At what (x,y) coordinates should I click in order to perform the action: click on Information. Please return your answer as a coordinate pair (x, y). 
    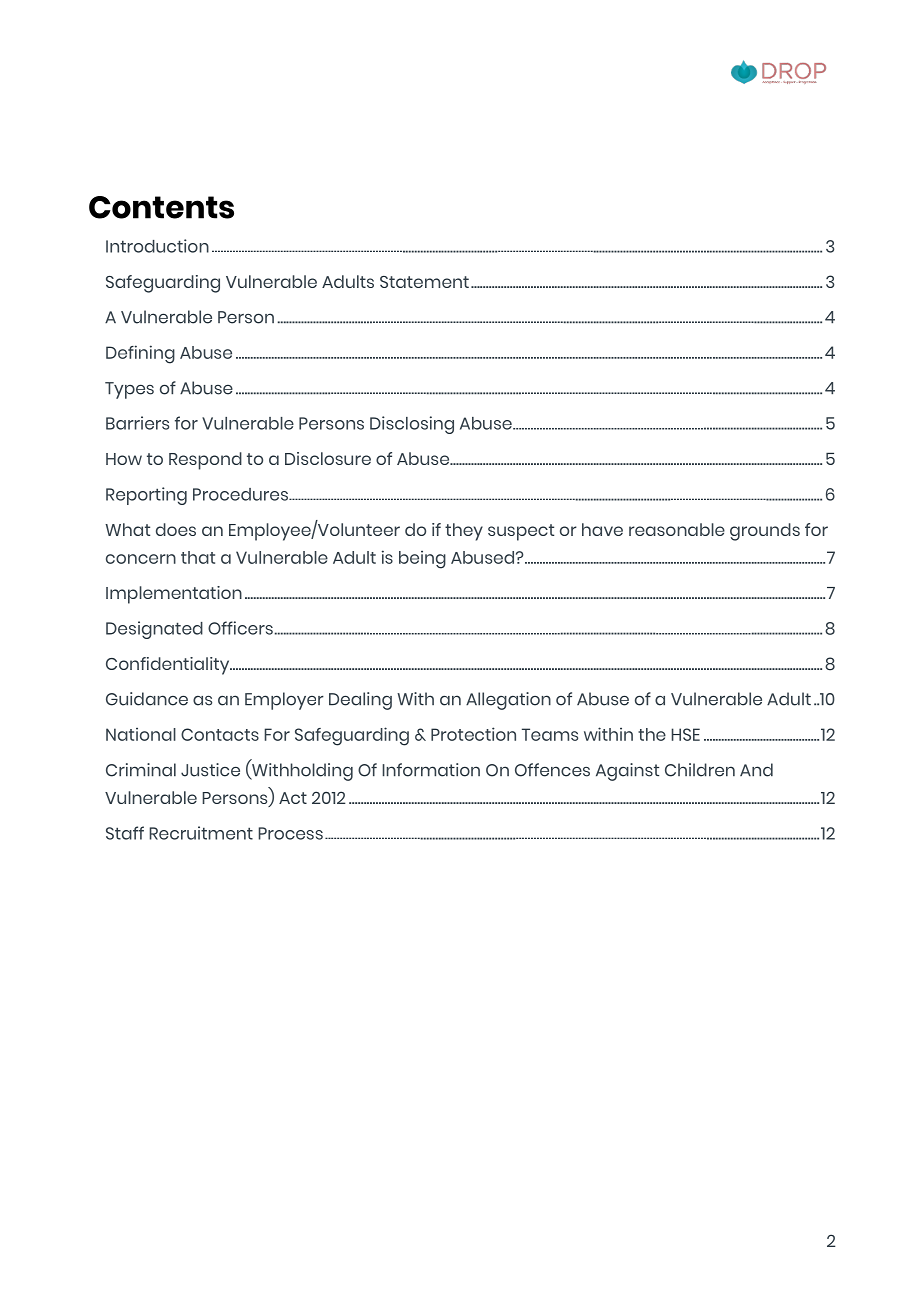
    Looking at the image, I should click on (431, 770).
